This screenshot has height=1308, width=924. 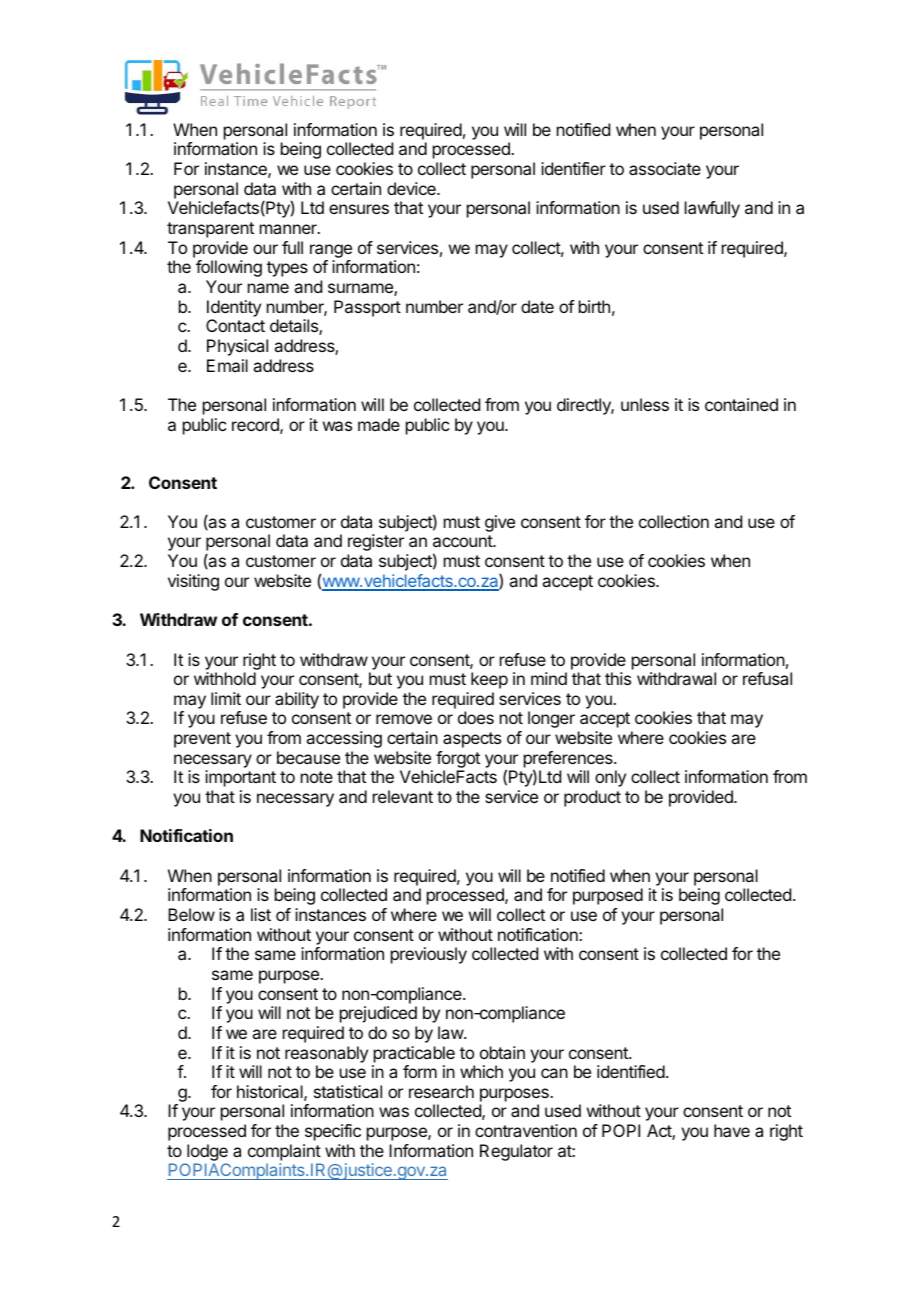 What do you see at coordinates (610, 778) in the screenshot?
I see `only` at bounding box center [610, 778].
